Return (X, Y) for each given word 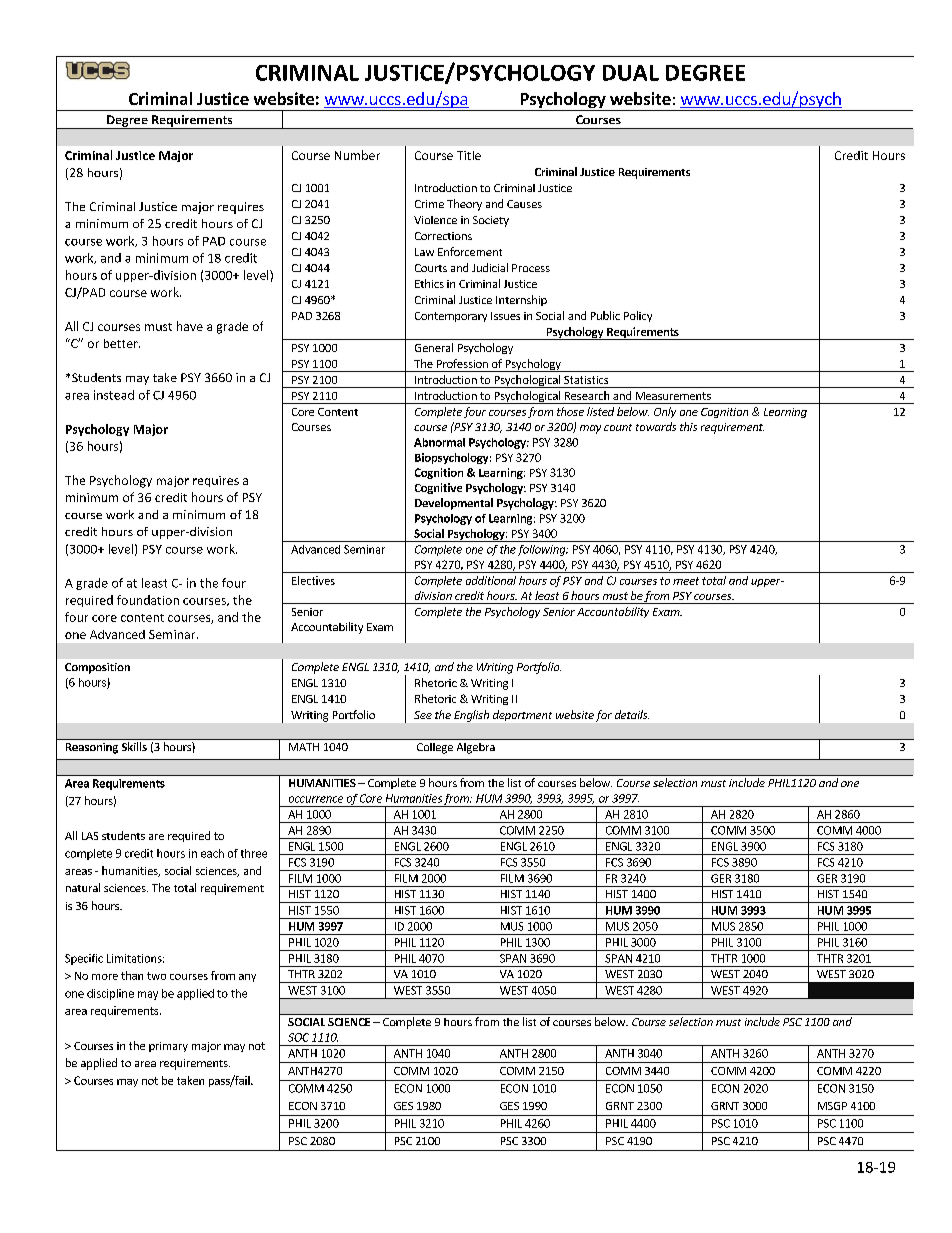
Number (357, 155)
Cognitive (438, 488)
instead (114, 395)
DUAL (631, 73)
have (190, 326)
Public (605, 315)
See (423, 715)
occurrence (316, 799)
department (522, 715)
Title (469, 155)
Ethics (429, 283)
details (632, 714)
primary (168, 1047)
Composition (97, 668)
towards (656, 426)
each (212, 853)
